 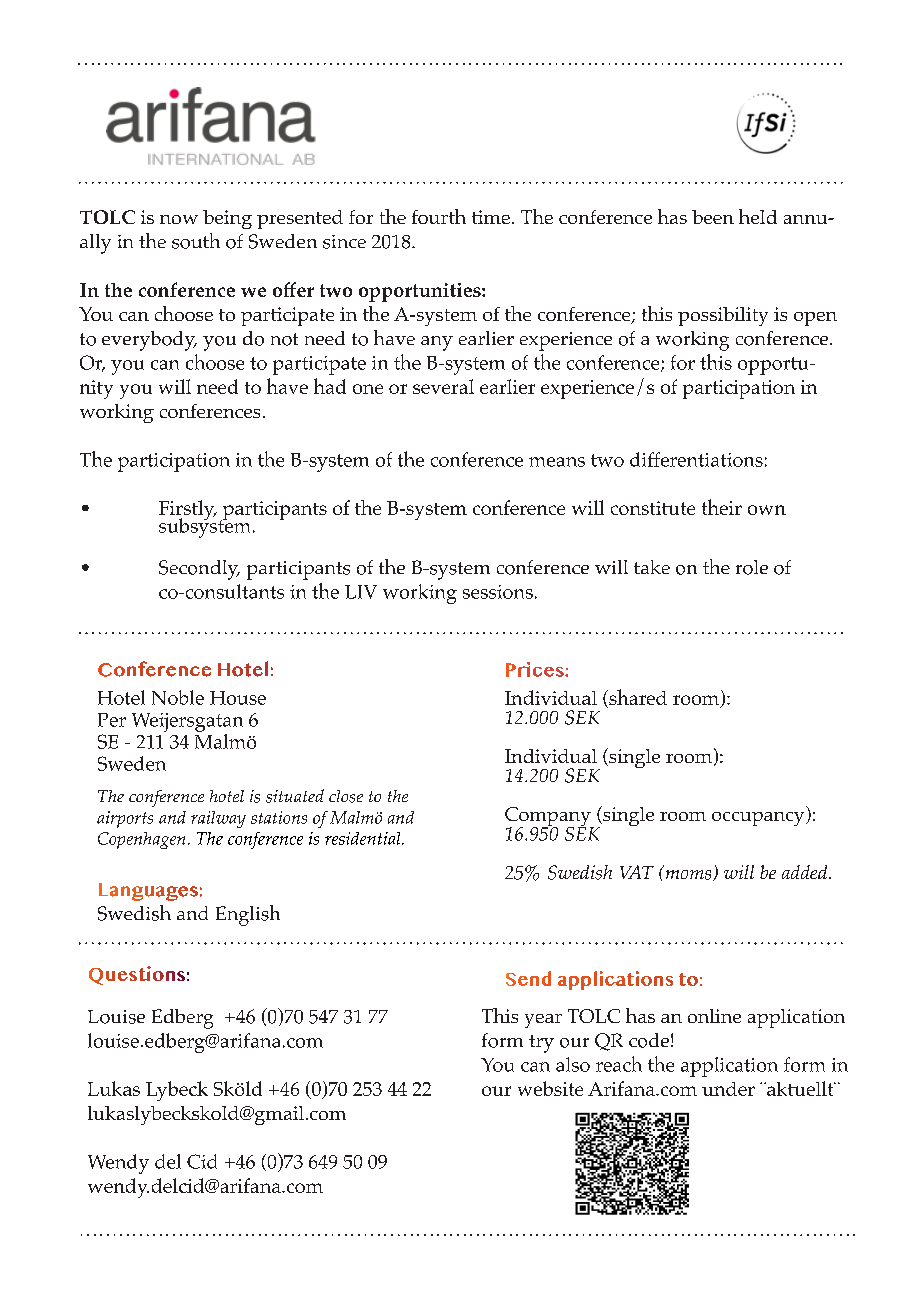 What do you see at coordinates (498, 592) in the screenshot?
I see `sessions` at bounding box center [498, 592].
